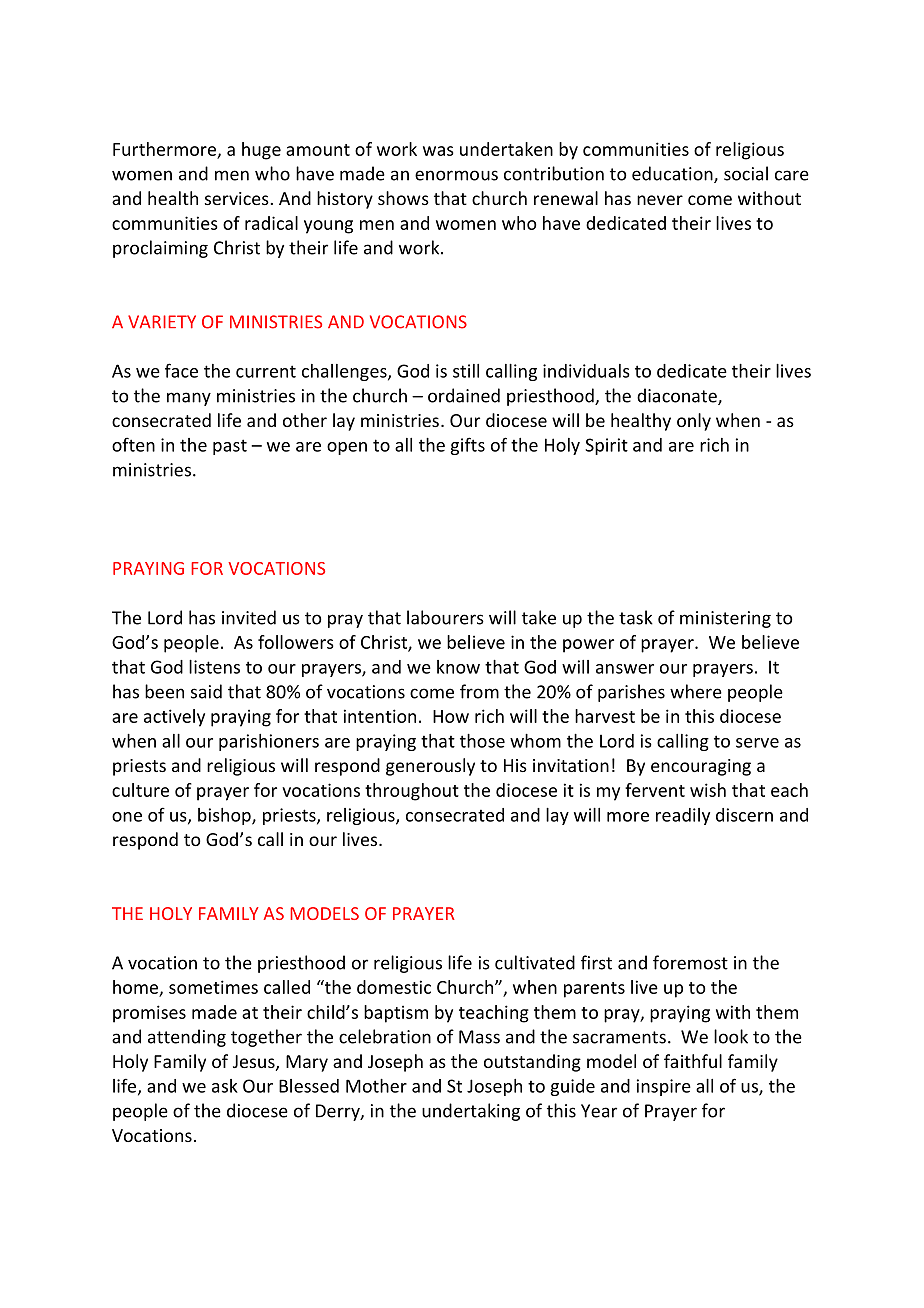 The image size is (924, 1308). What do you see at coordinates (187, 1038) in the screenshot?
I see `attending` at bounding box center [187, 1038].
